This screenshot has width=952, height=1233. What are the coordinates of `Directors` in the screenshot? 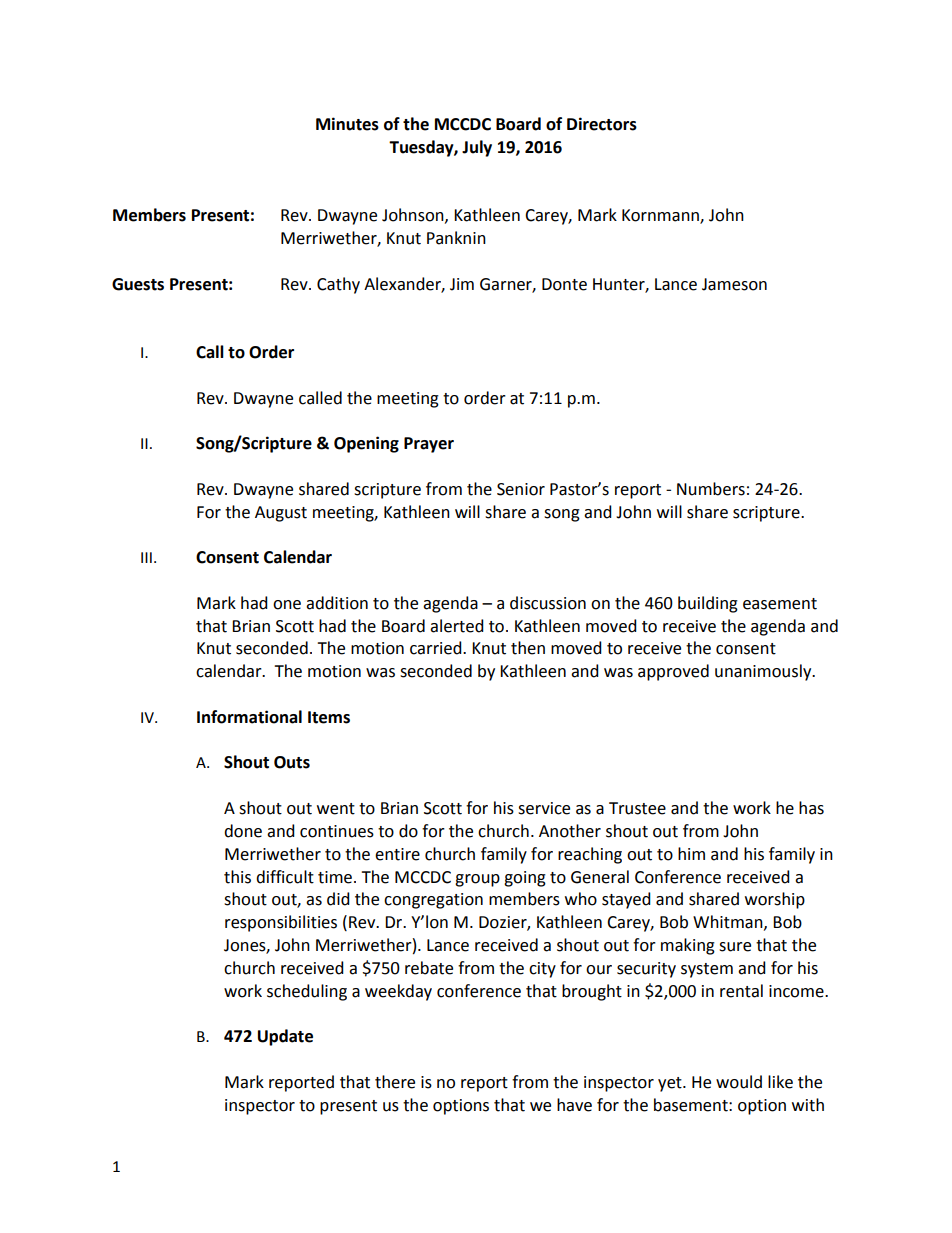 It's located at (602, 124).
